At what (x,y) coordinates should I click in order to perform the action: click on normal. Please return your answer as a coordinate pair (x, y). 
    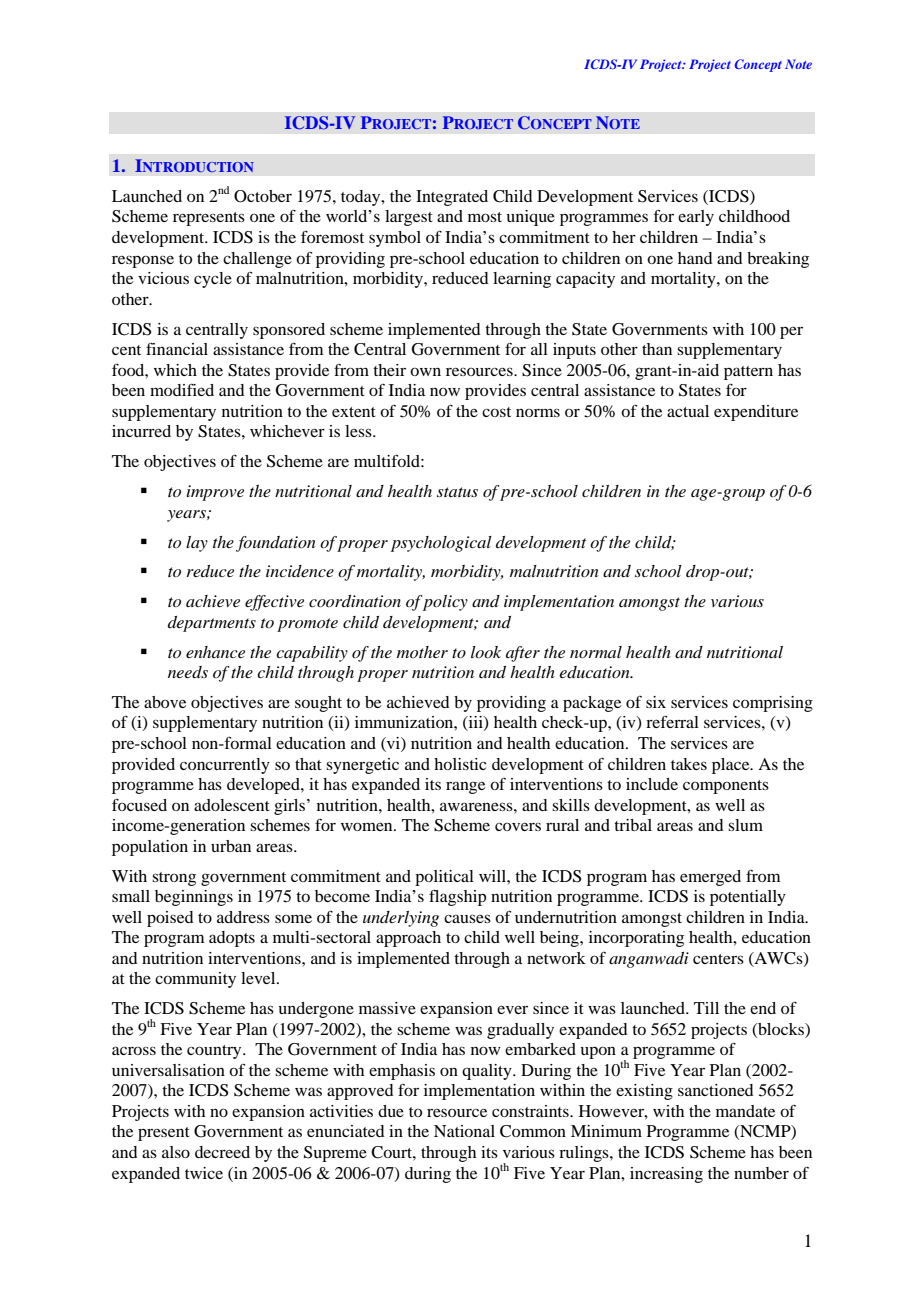
    Looking at the image, I should click on (596, 652).
